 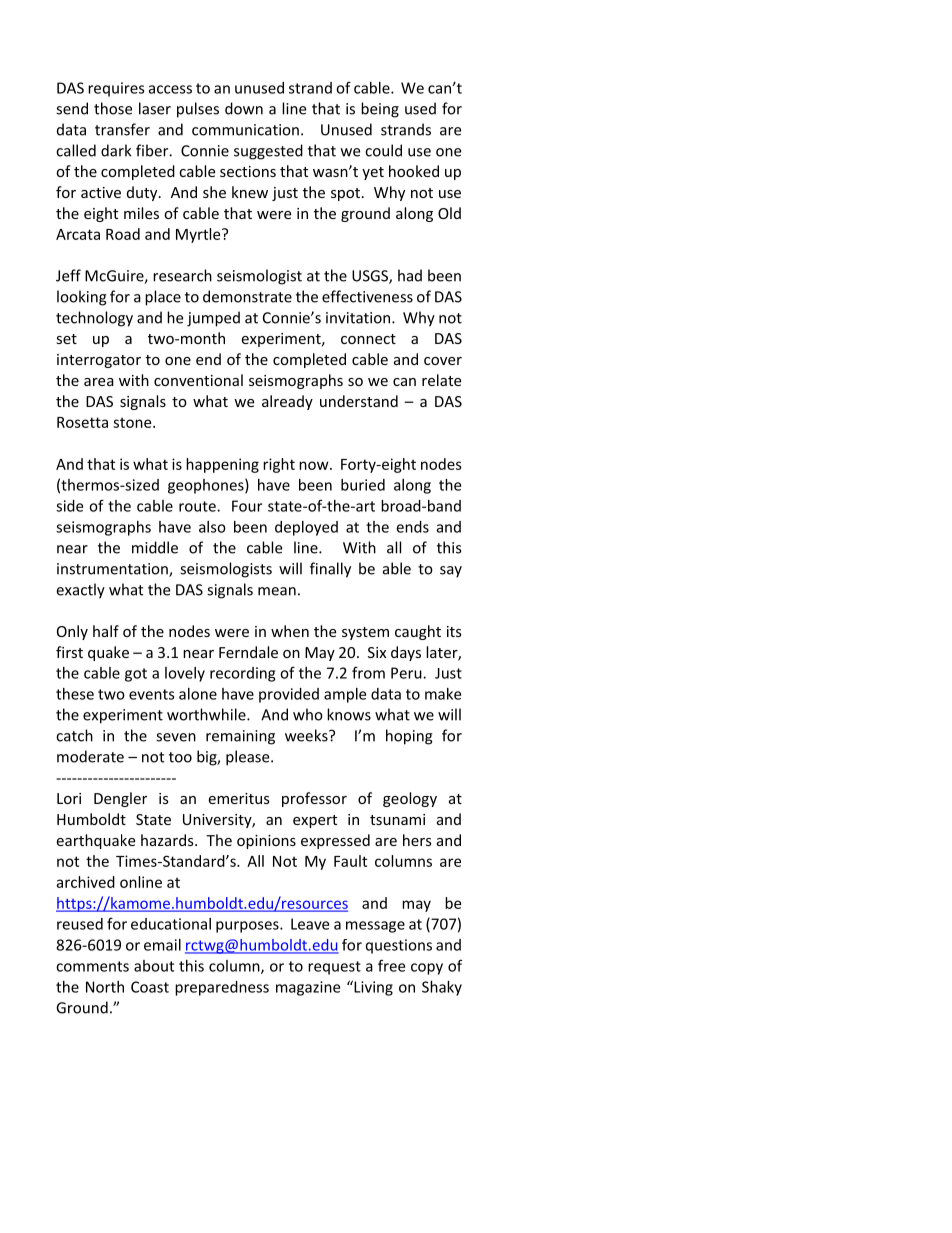 I want to click on being, so click(x=380, y=110).
